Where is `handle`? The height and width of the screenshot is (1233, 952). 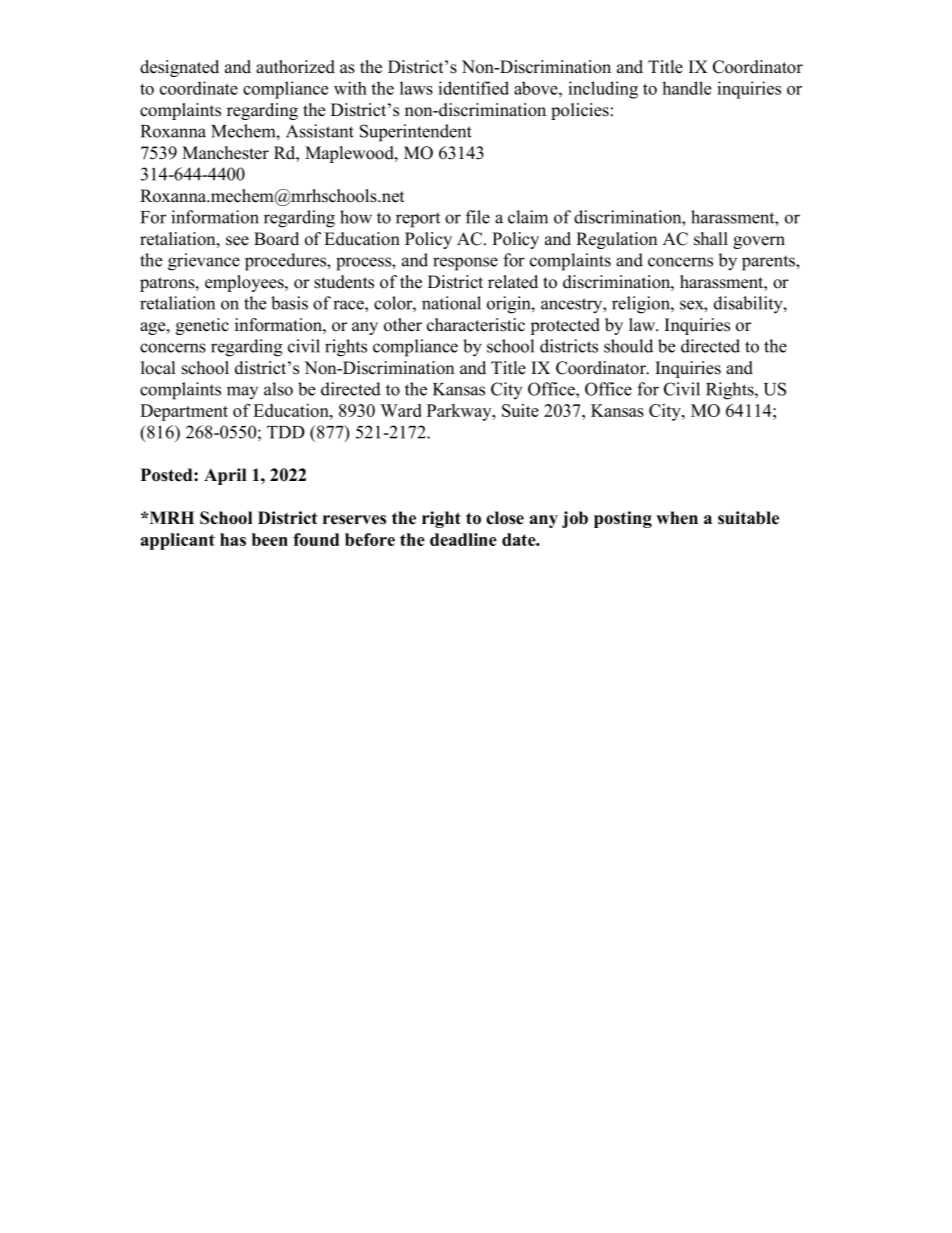
handle is located at coordinates (686, 88).
